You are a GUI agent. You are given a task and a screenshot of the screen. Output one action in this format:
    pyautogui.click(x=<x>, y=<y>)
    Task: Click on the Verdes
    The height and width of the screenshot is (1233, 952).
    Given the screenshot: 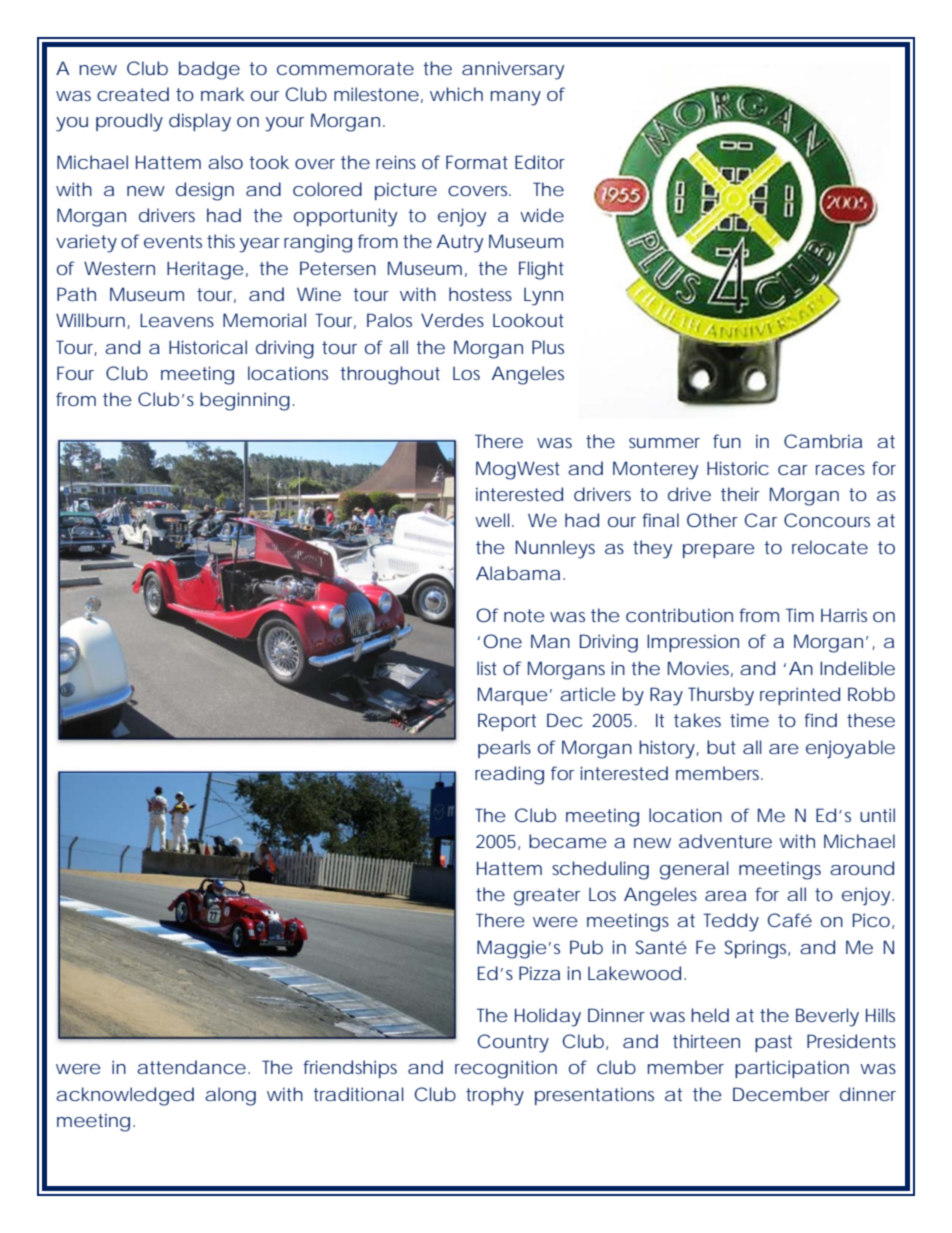 What is the action you would take?
    pyautogui.click(x=452, y=320)
